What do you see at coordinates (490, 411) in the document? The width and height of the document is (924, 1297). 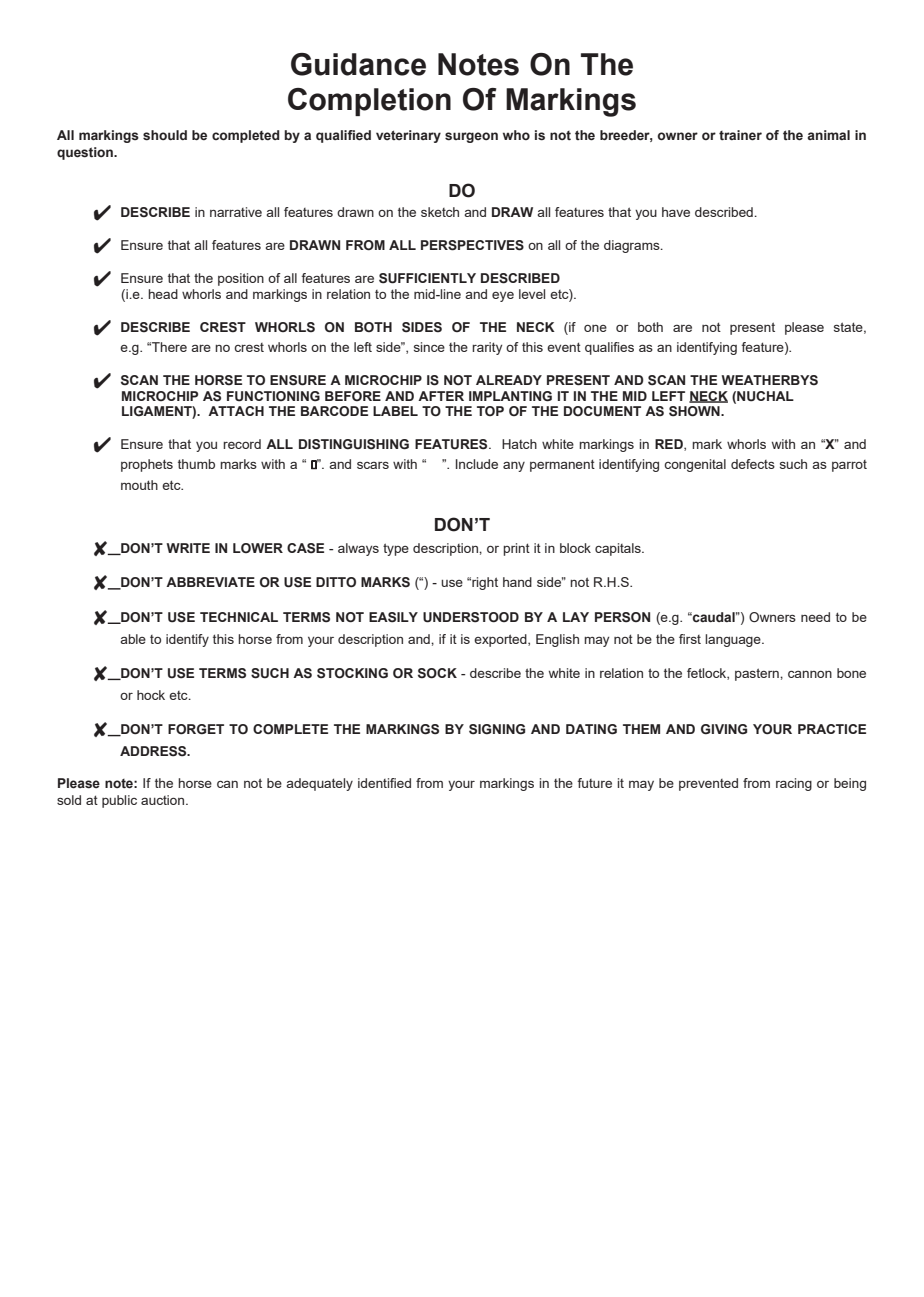 I see `TOP` at bounding box center [490, 411].
